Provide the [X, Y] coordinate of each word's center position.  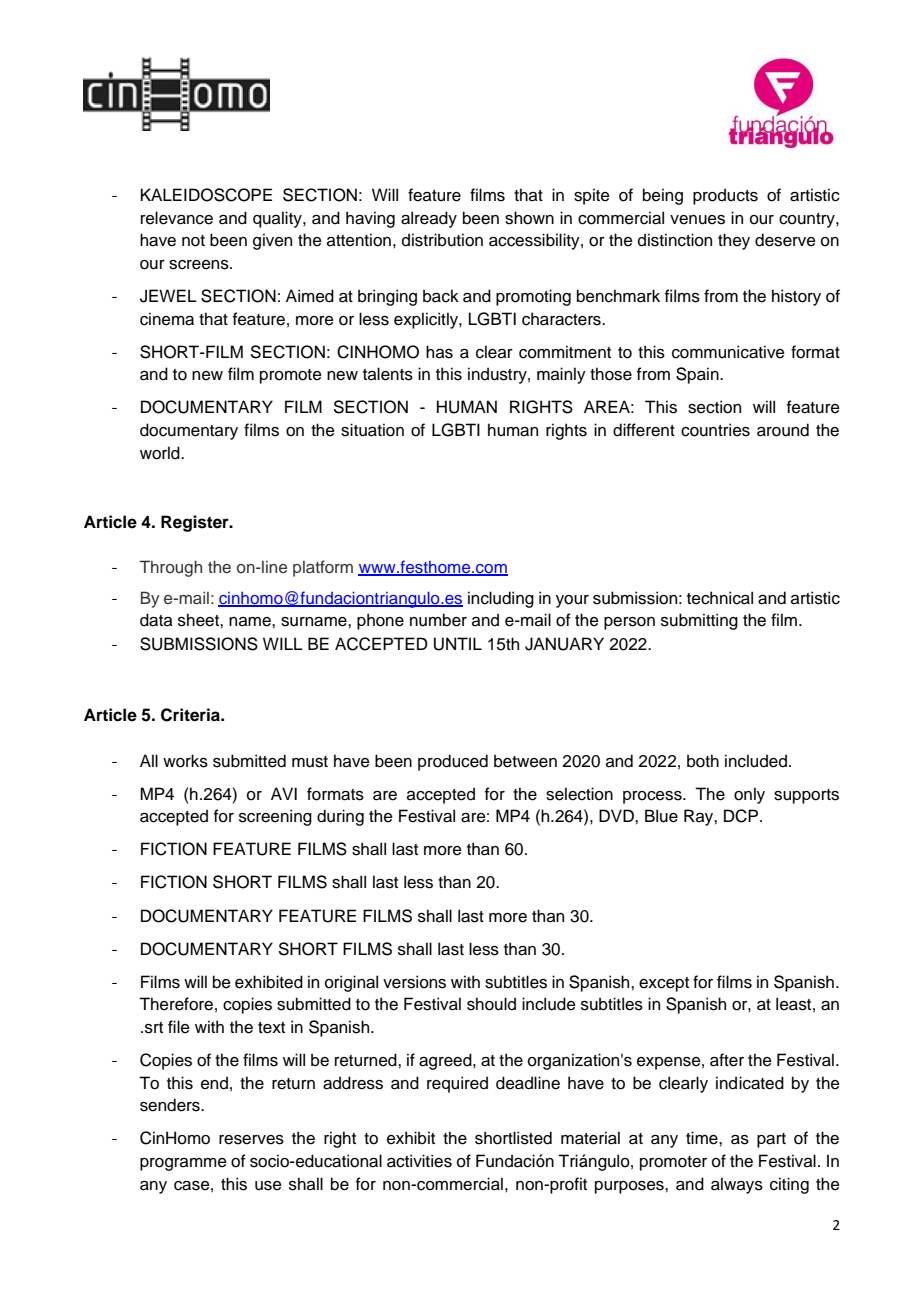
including [501, 599]
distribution [442, 240]
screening [275, 817]
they [734, 241]
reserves [251, 1140]
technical [720, 598]
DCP [742, 816]
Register [196, 523]
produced [453, 762]
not [193, 241]
